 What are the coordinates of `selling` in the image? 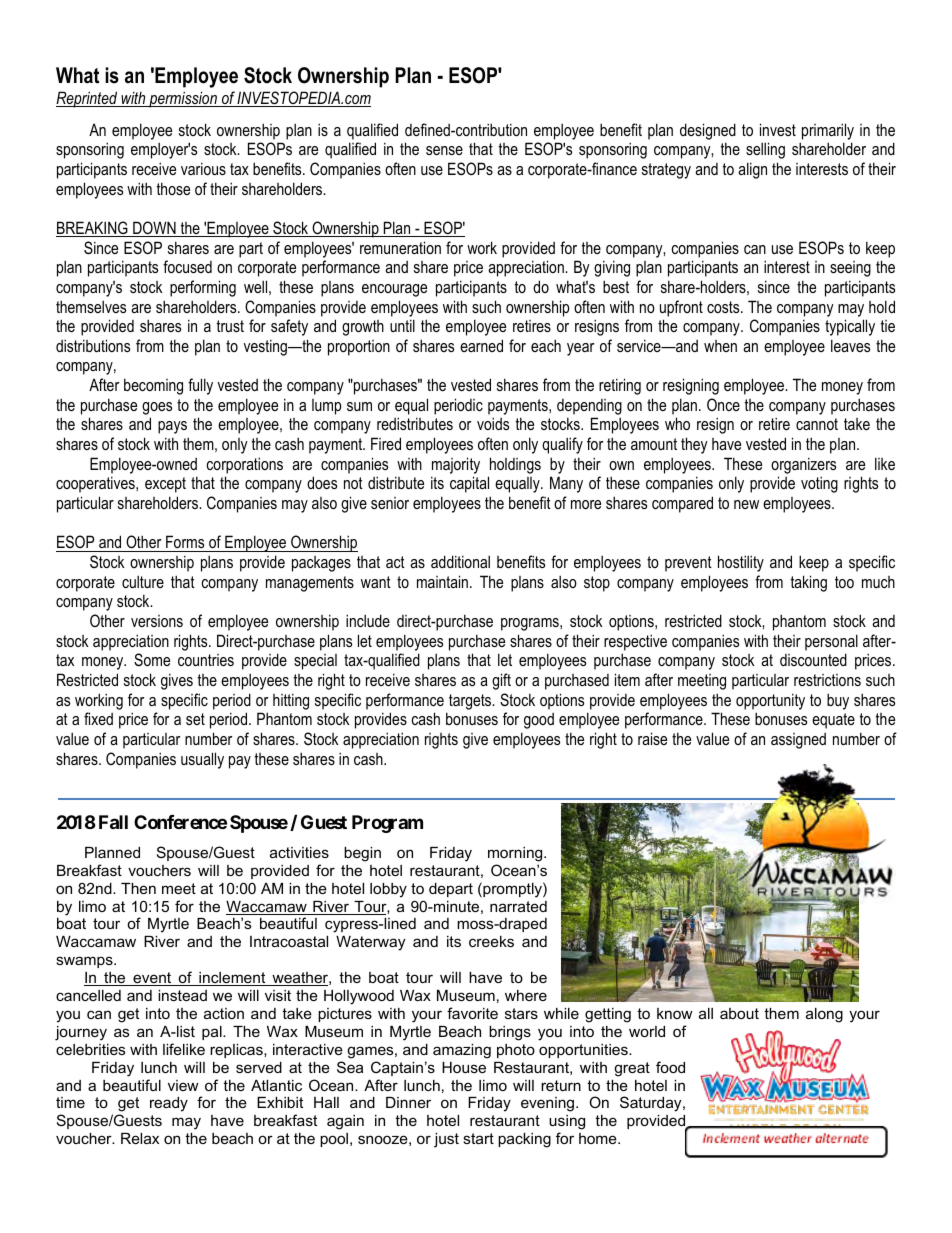 It's located at (765, 150).
